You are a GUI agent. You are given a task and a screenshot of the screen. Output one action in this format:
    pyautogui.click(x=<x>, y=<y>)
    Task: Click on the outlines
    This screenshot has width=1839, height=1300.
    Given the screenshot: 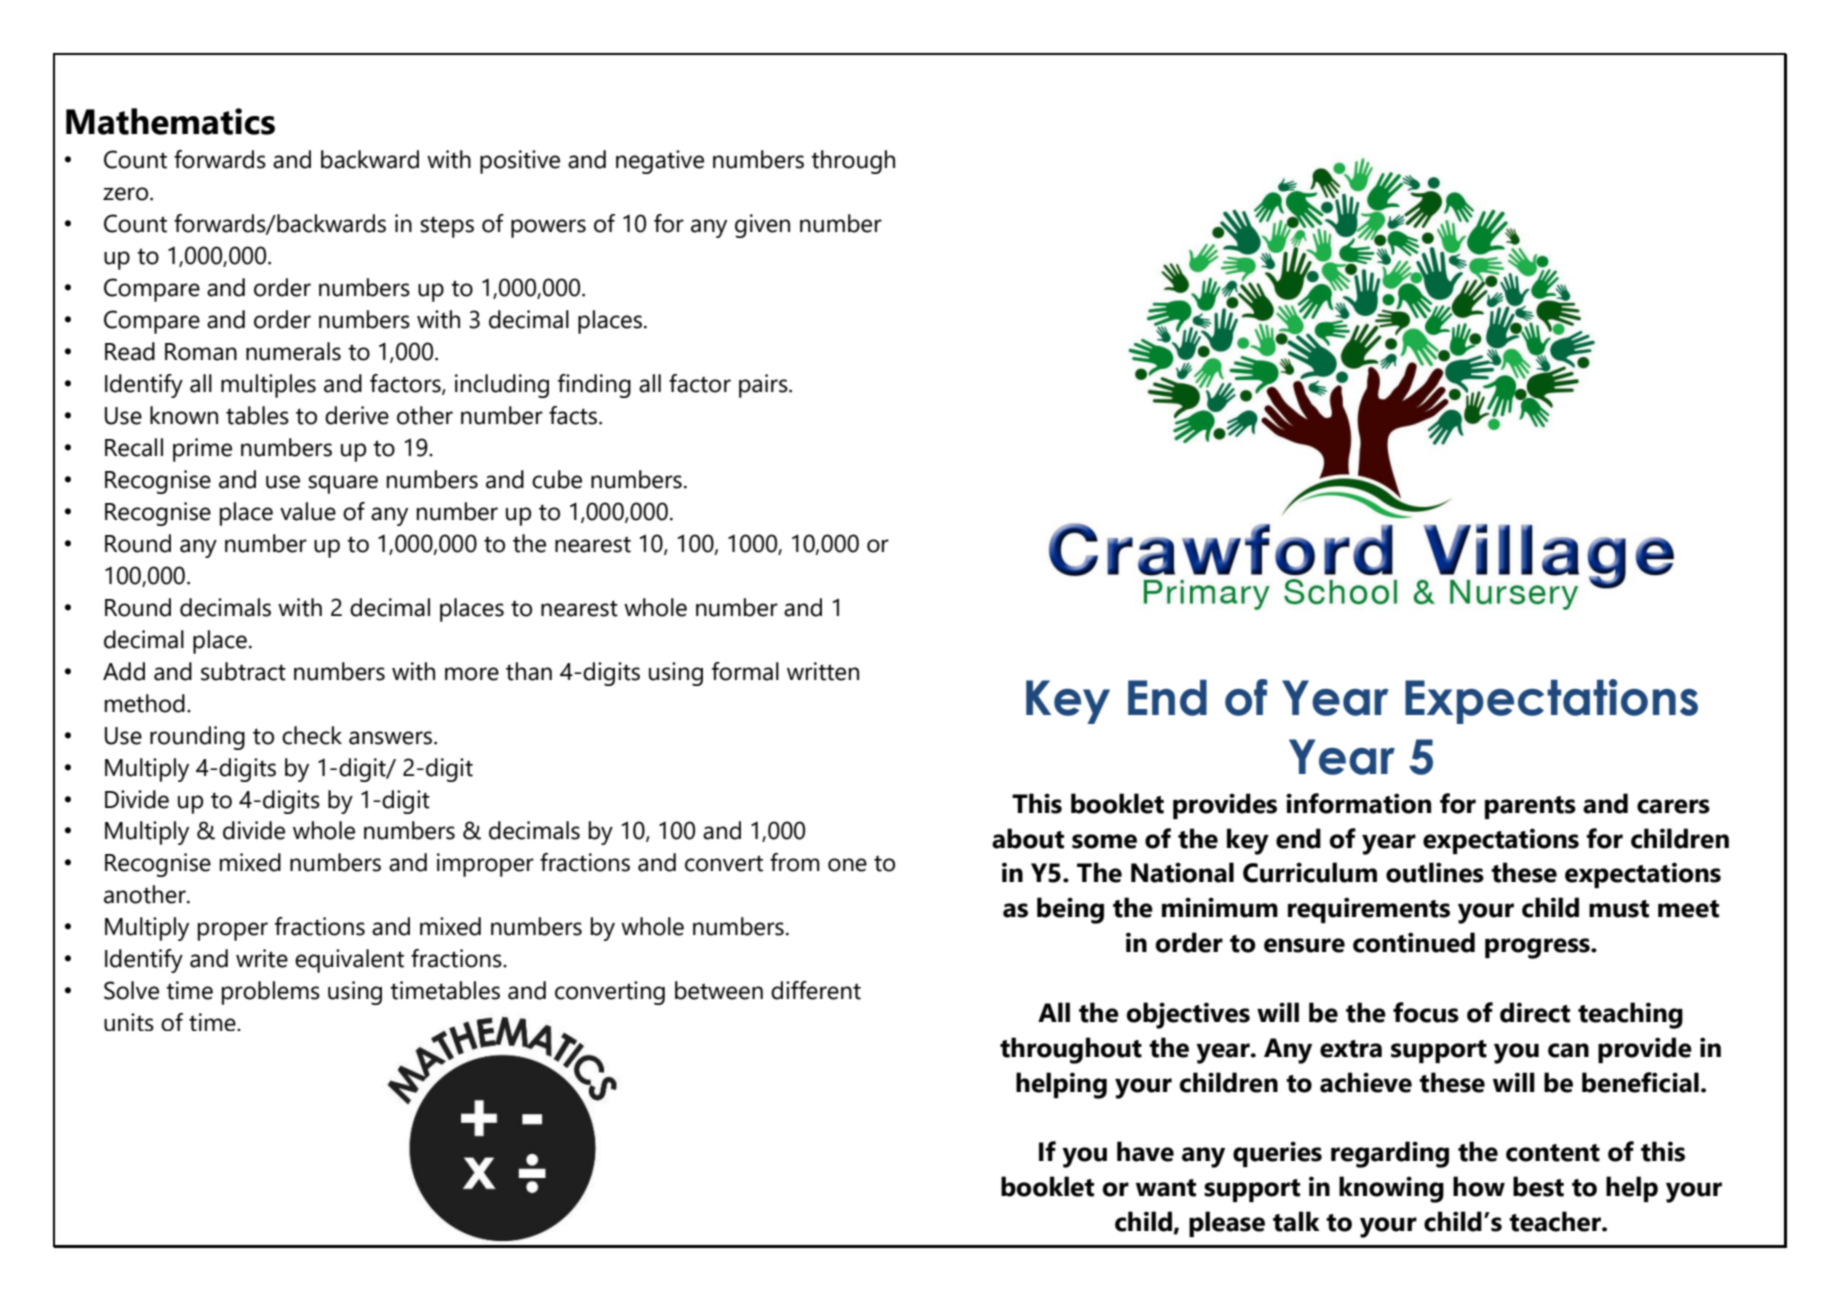 What is the action you would take?
    pyautogui.click(x=1435, y=872)
